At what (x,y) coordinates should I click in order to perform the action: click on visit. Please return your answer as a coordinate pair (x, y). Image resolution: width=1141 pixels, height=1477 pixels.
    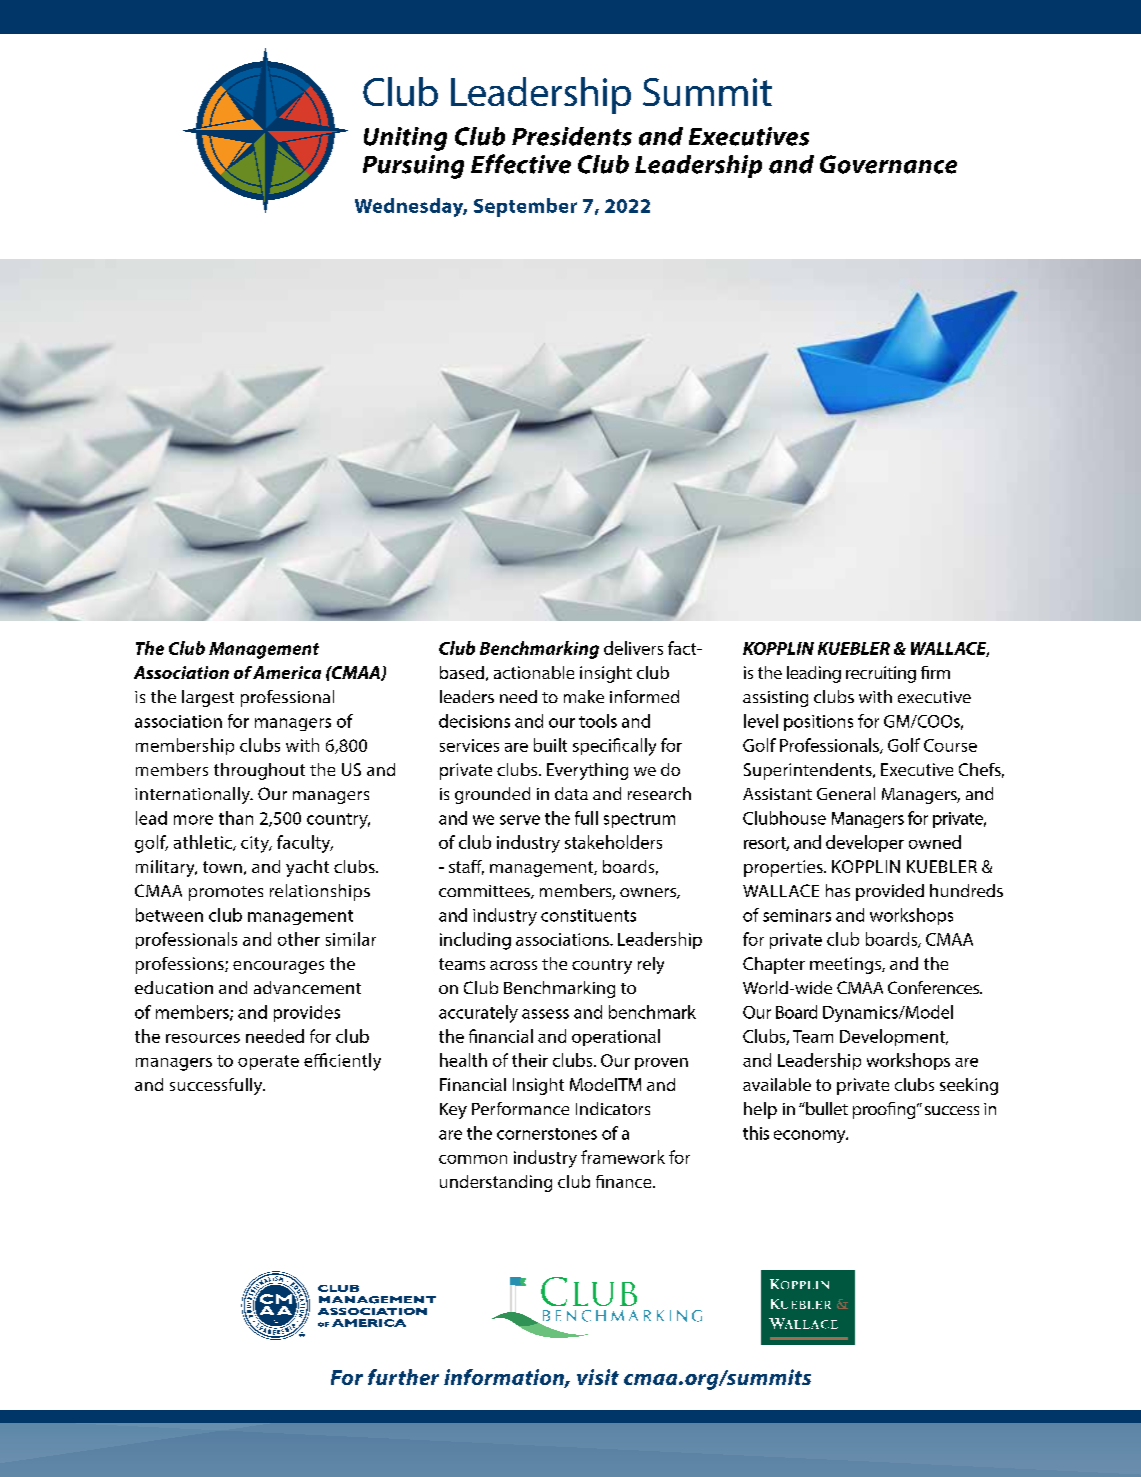
    Looking at the image, I should click on (598, 1377).
